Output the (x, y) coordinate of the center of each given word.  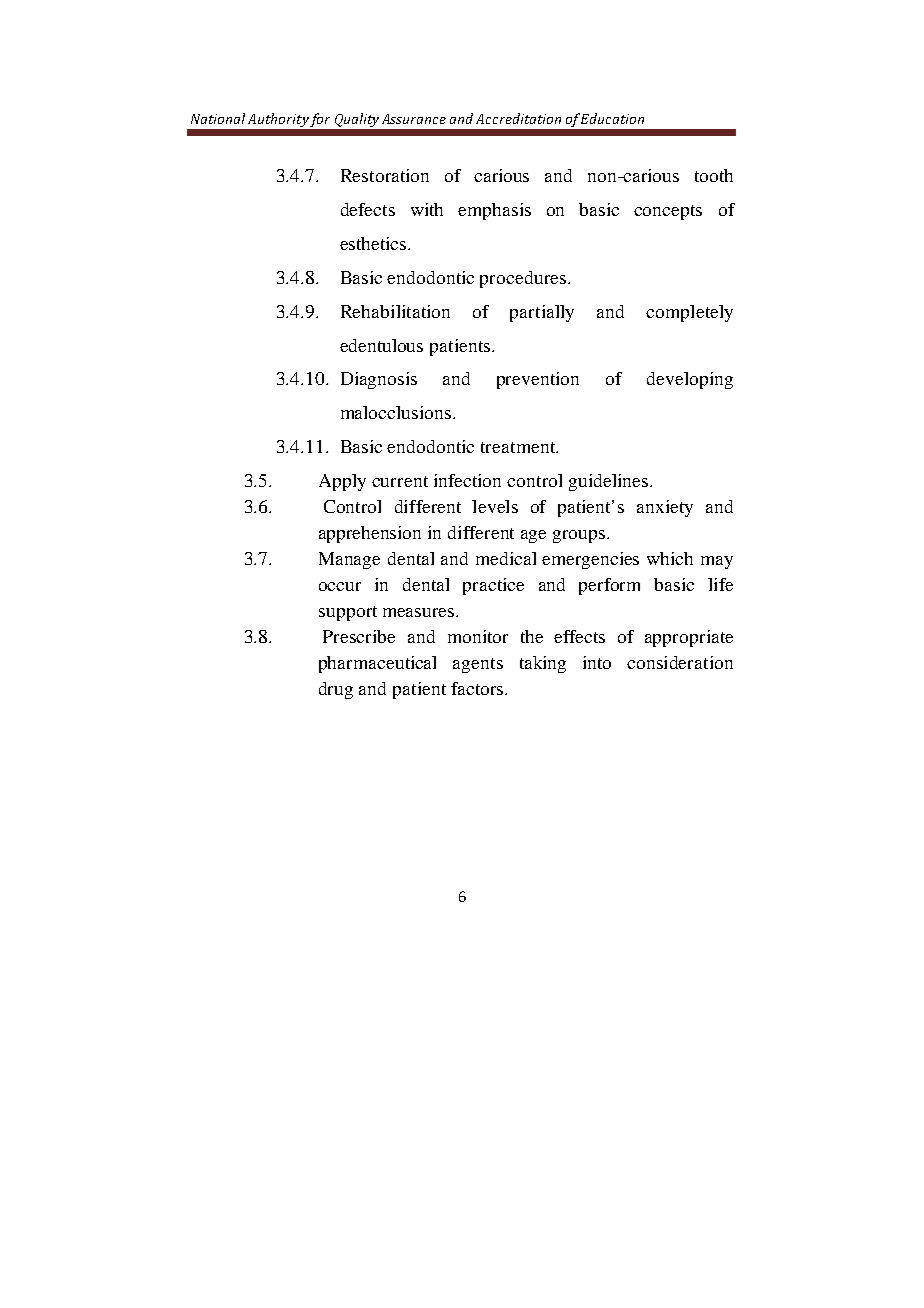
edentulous (381, 345)
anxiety (665, 508)
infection (467, 480)
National (218, 118)
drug (336, 690)
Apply (342, 482)
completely (689, 313)
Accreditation (518, 118)
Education (612, 118)
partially (542, 313)
